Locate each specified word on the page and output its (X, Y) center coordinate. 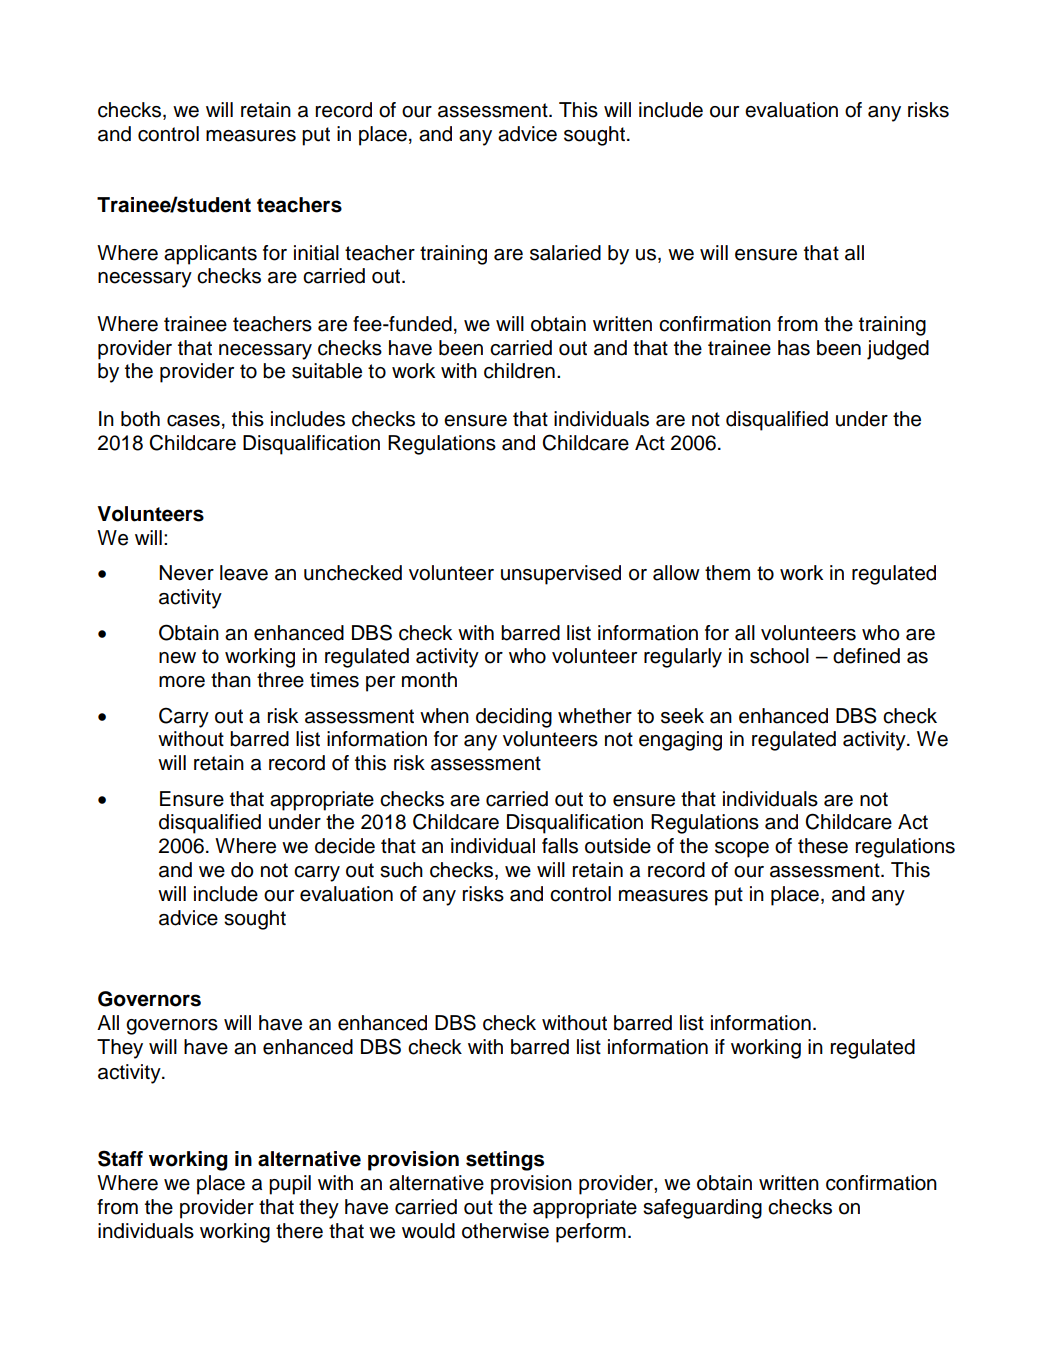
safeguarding (702, 1209)
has (794, 348)
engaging (680, 741)
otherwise (505, 1231)
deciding (514, 718)
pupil (290, 1185)
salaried (565, 253)
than (231, 680)
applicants (210, 255)
